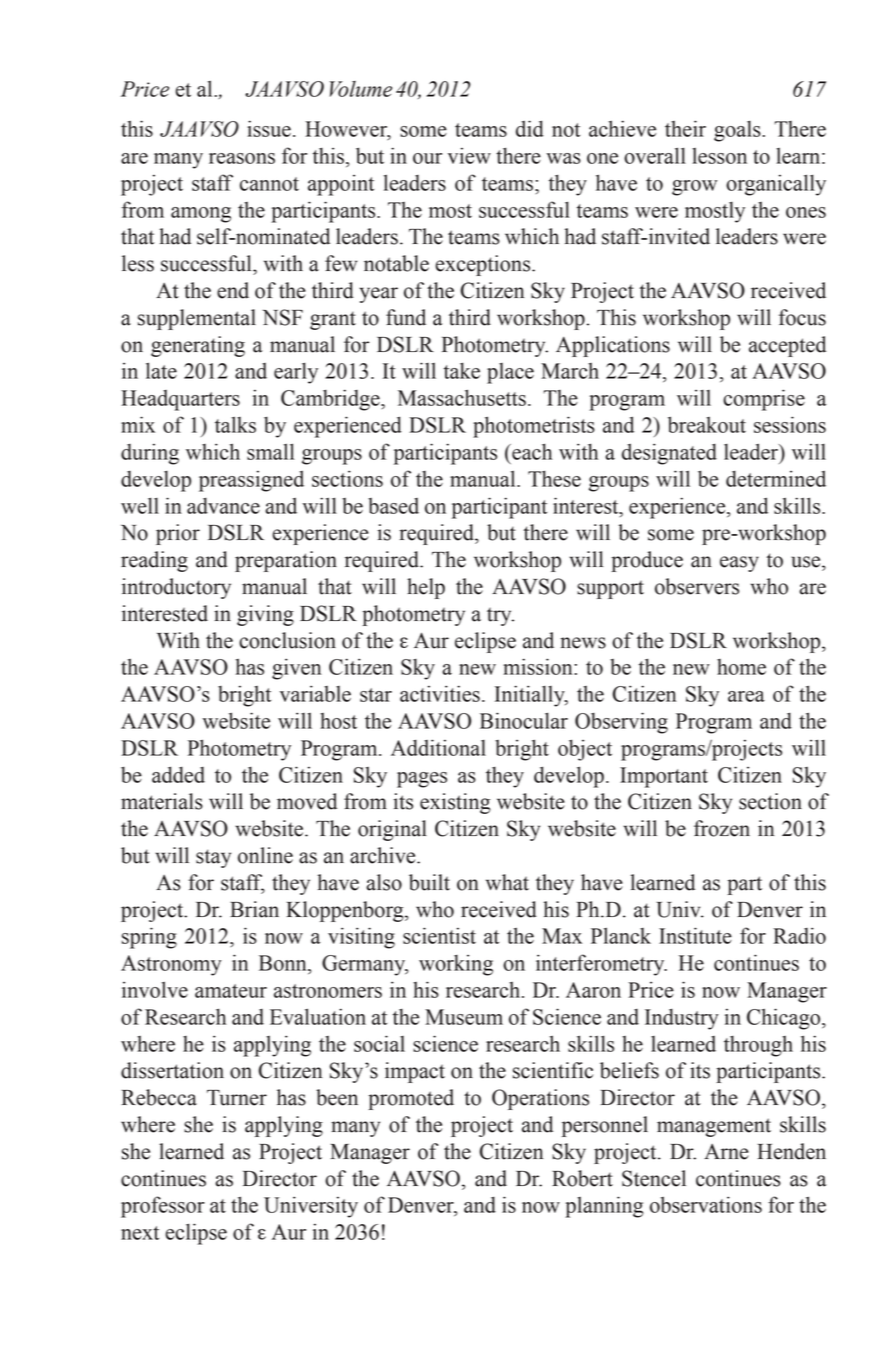  I want to click on professor, so click(163, 1207).
